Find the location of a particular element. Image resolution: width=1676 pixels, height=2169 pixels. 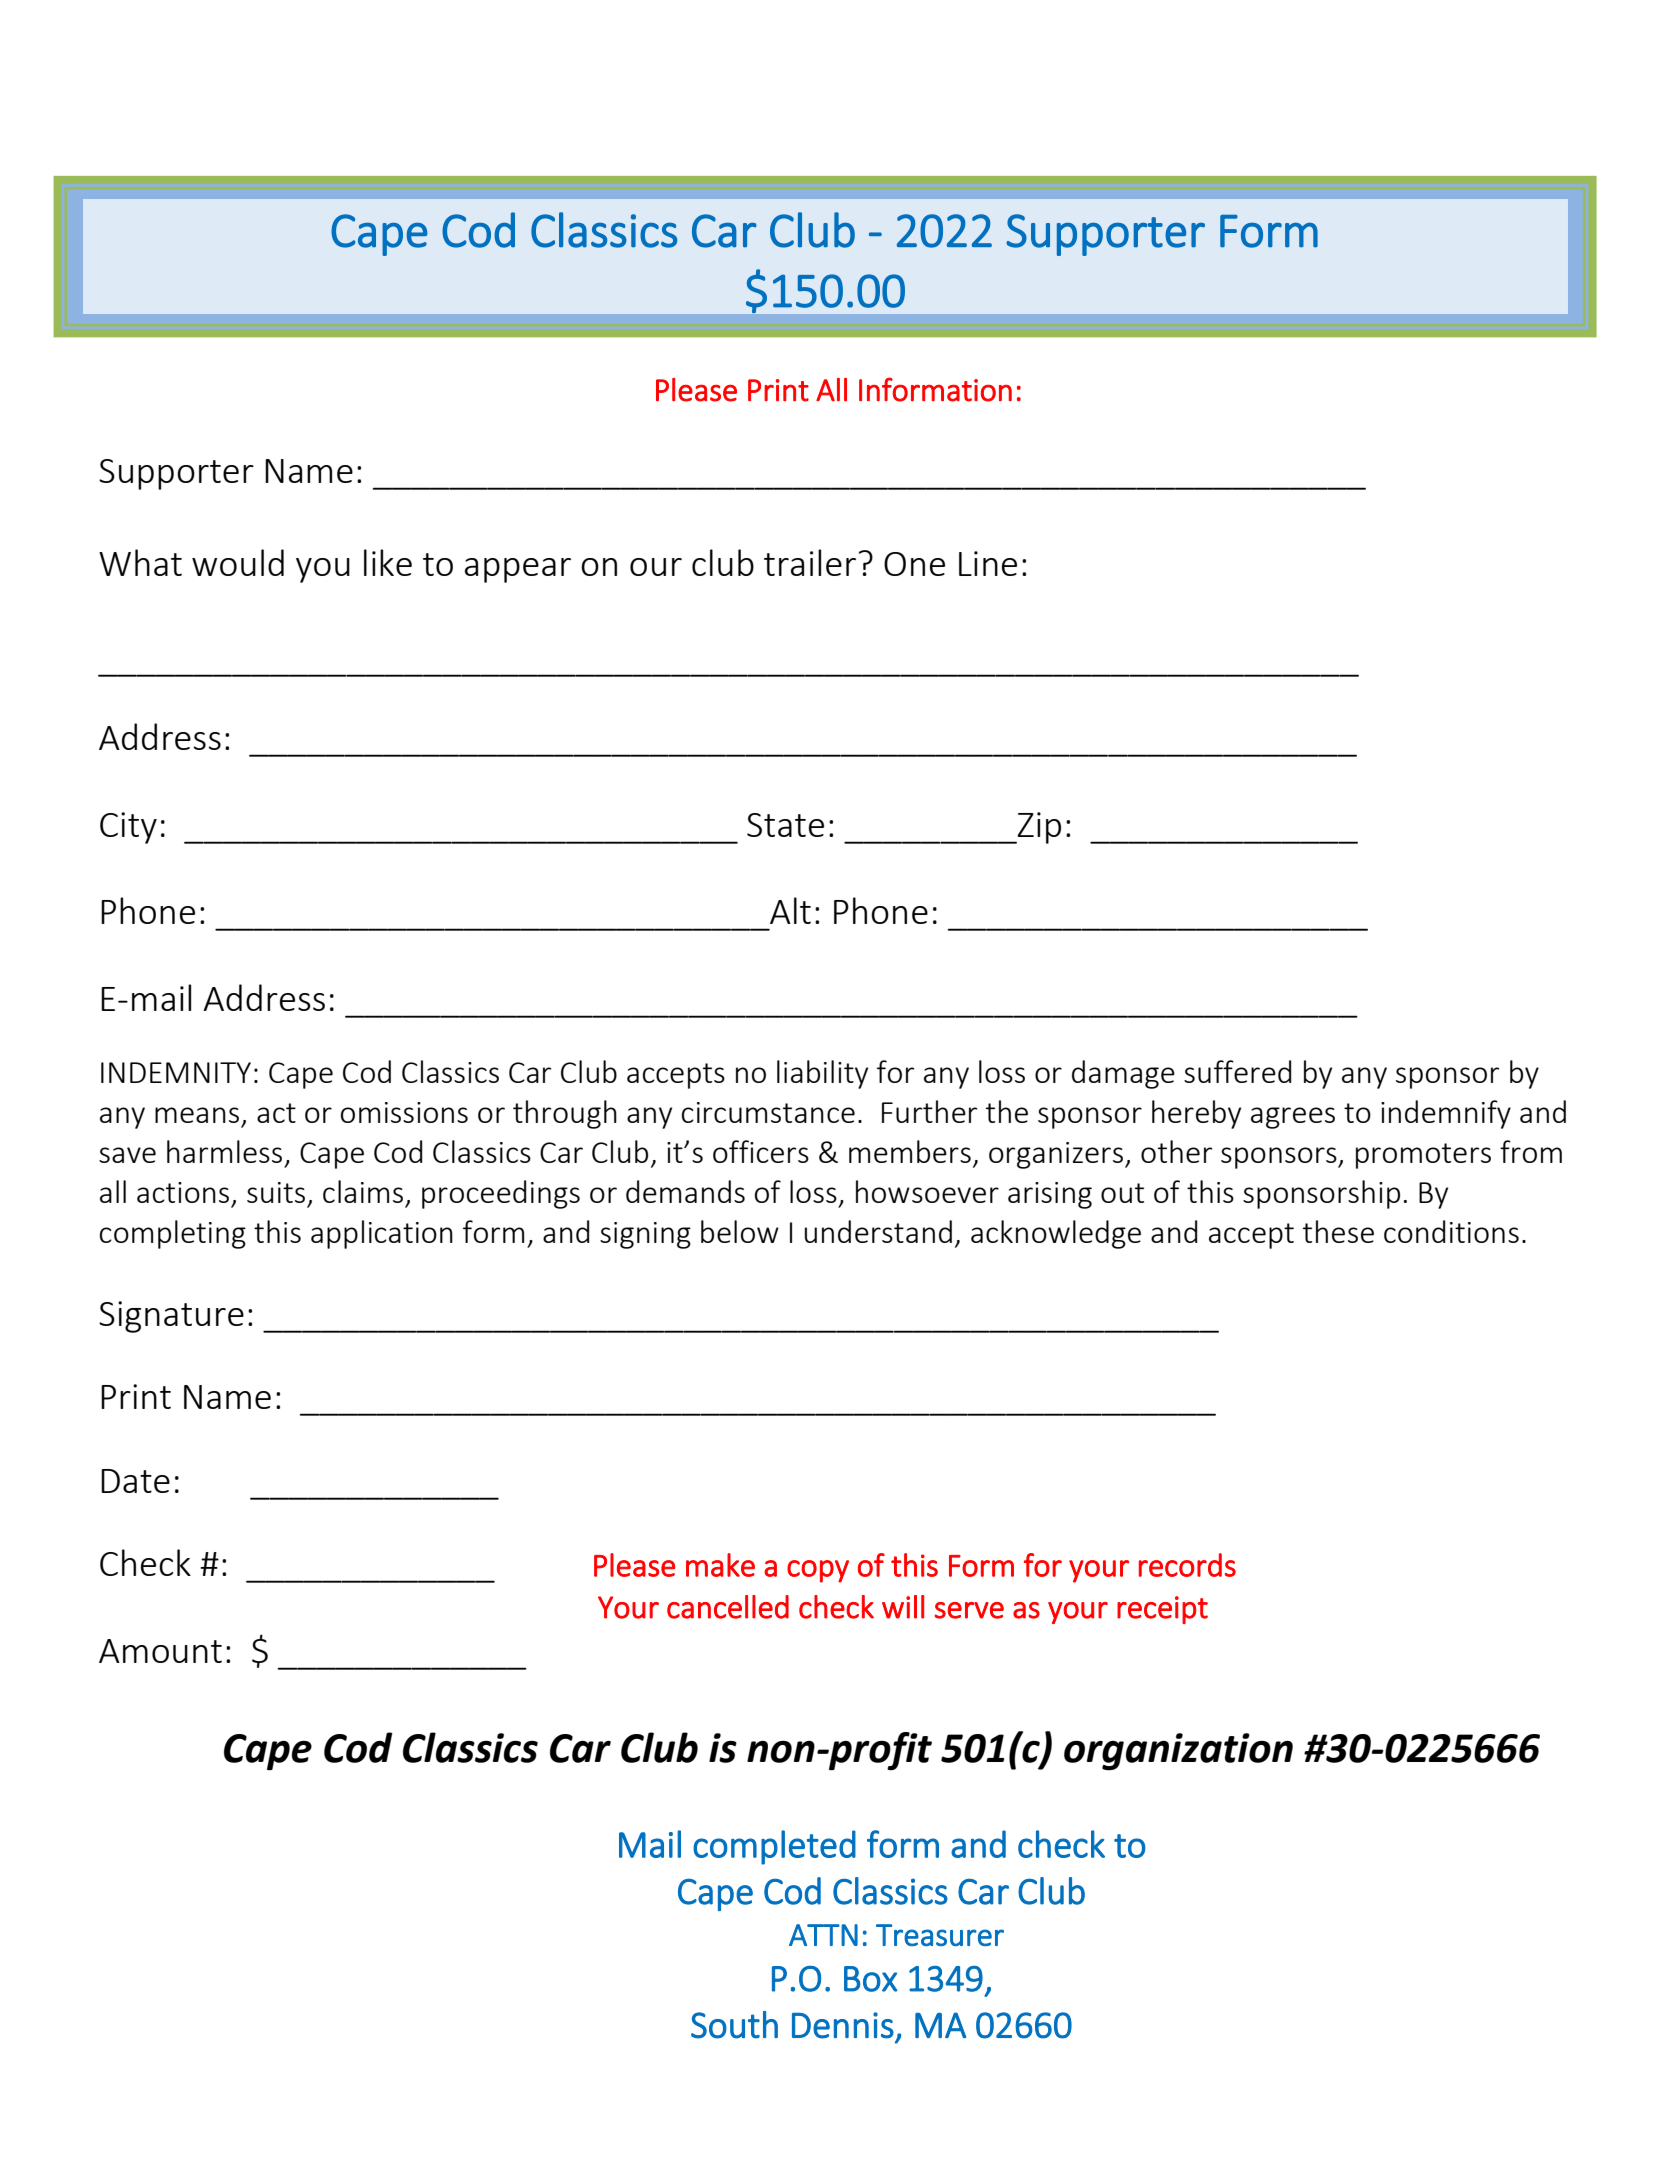

Date is located at coordinates (135, 1481).
